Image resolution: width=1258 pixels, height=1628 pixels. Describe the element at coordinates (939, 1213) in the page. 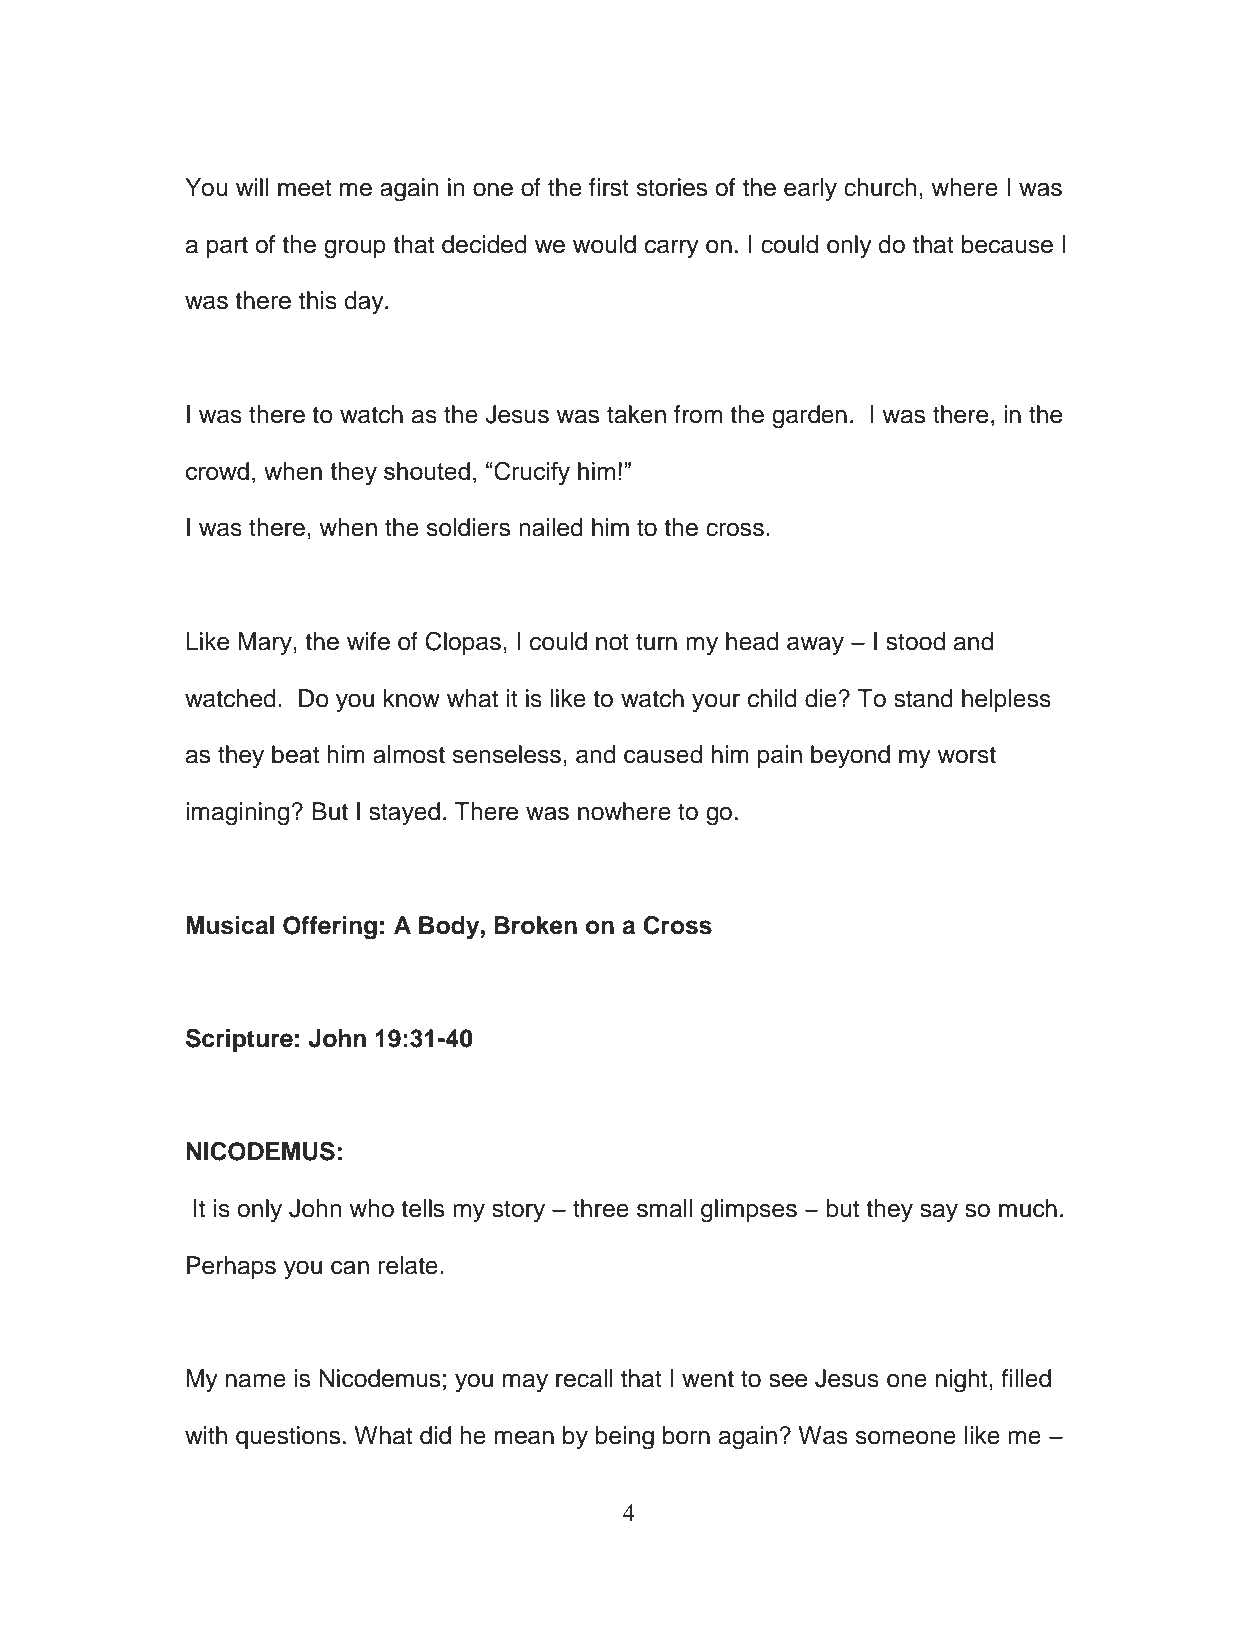

I see `say` at that location.
